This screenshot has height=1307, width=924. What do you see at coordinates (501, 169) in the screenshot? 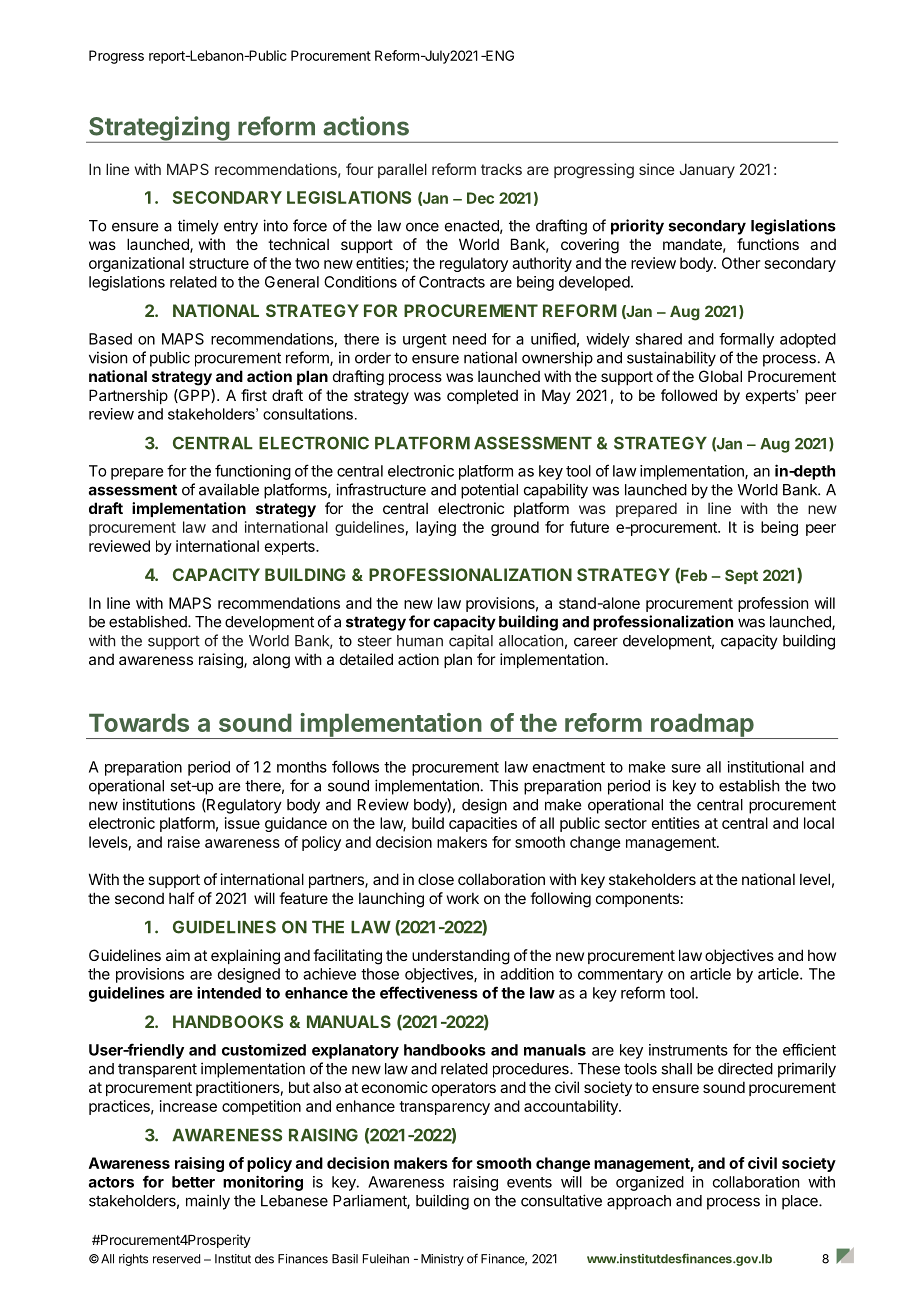
I see `tracks` at bounding box center [501, 169].
